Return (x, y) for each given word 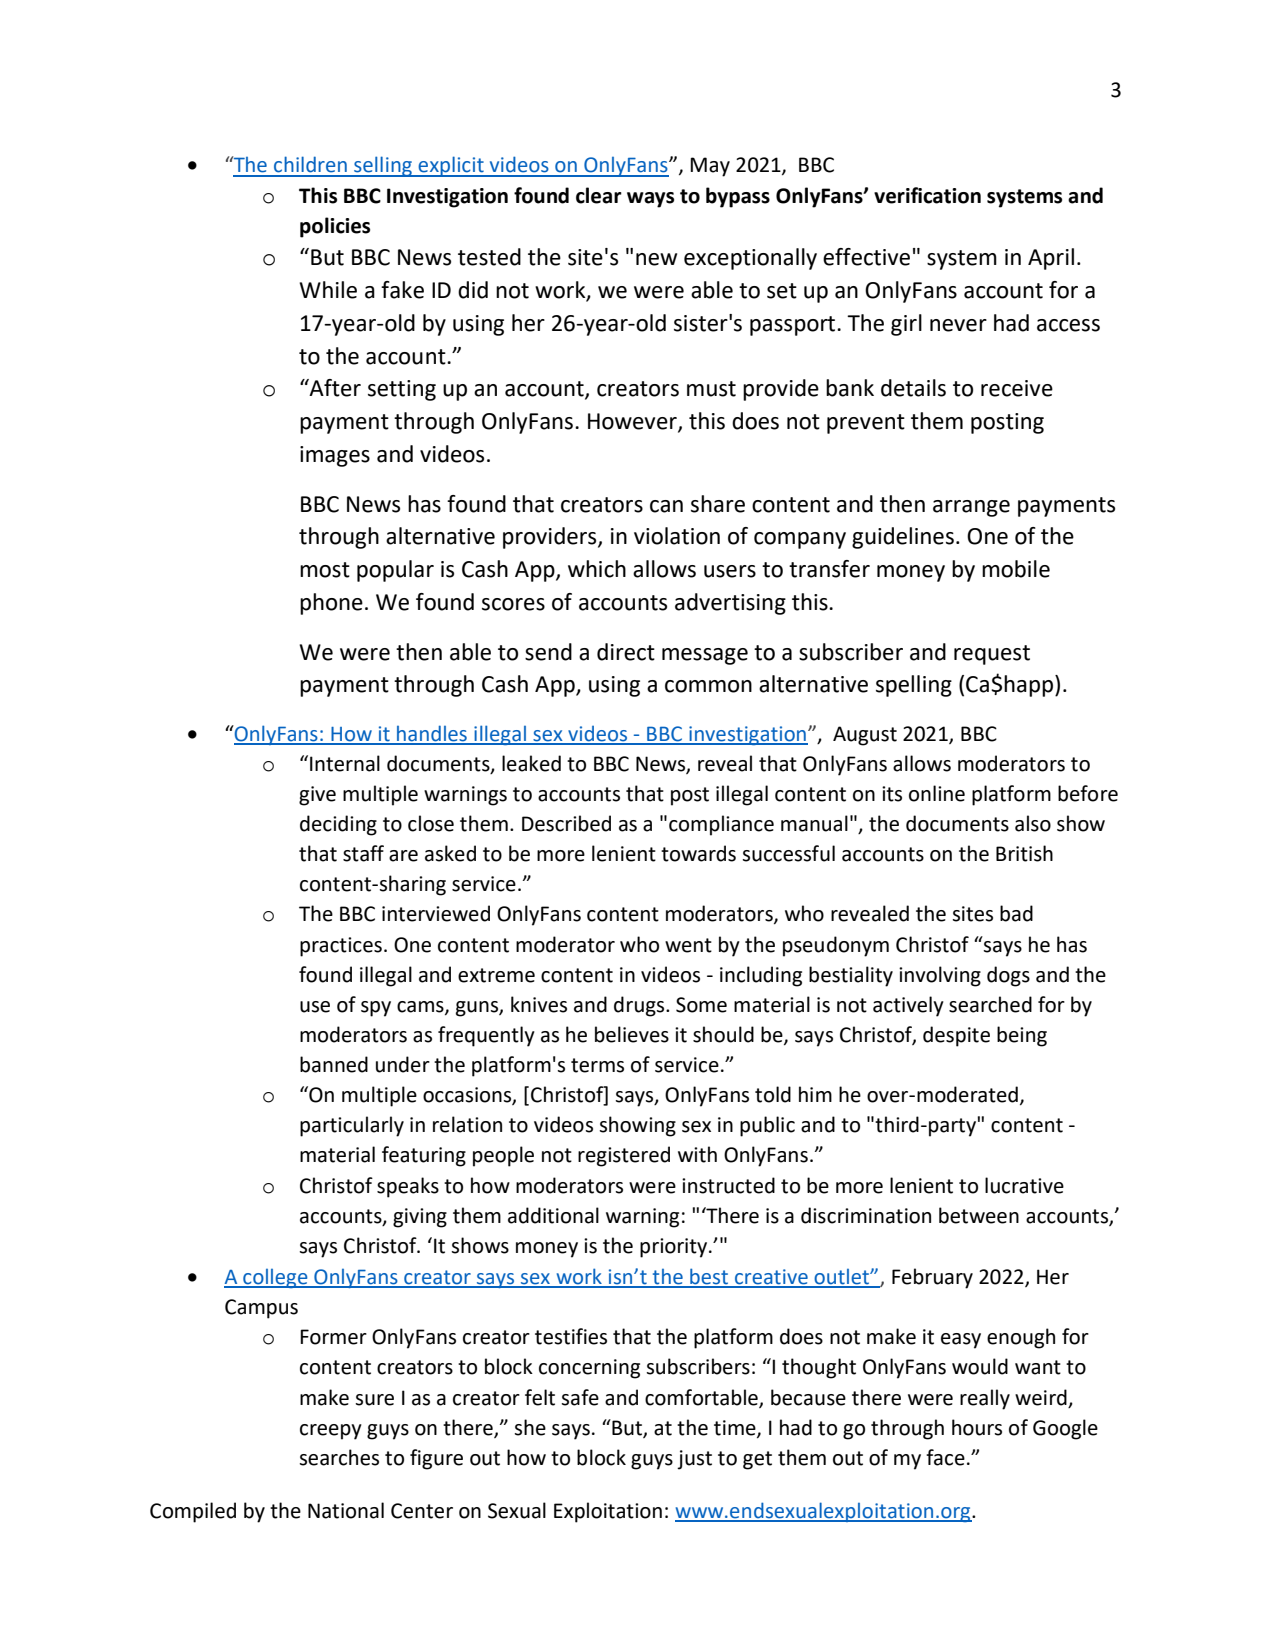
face (945, 1457)
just (694, 1460)
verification (927, 195)
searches (339, 1457)
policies (335, 227)
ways (650, 200)
